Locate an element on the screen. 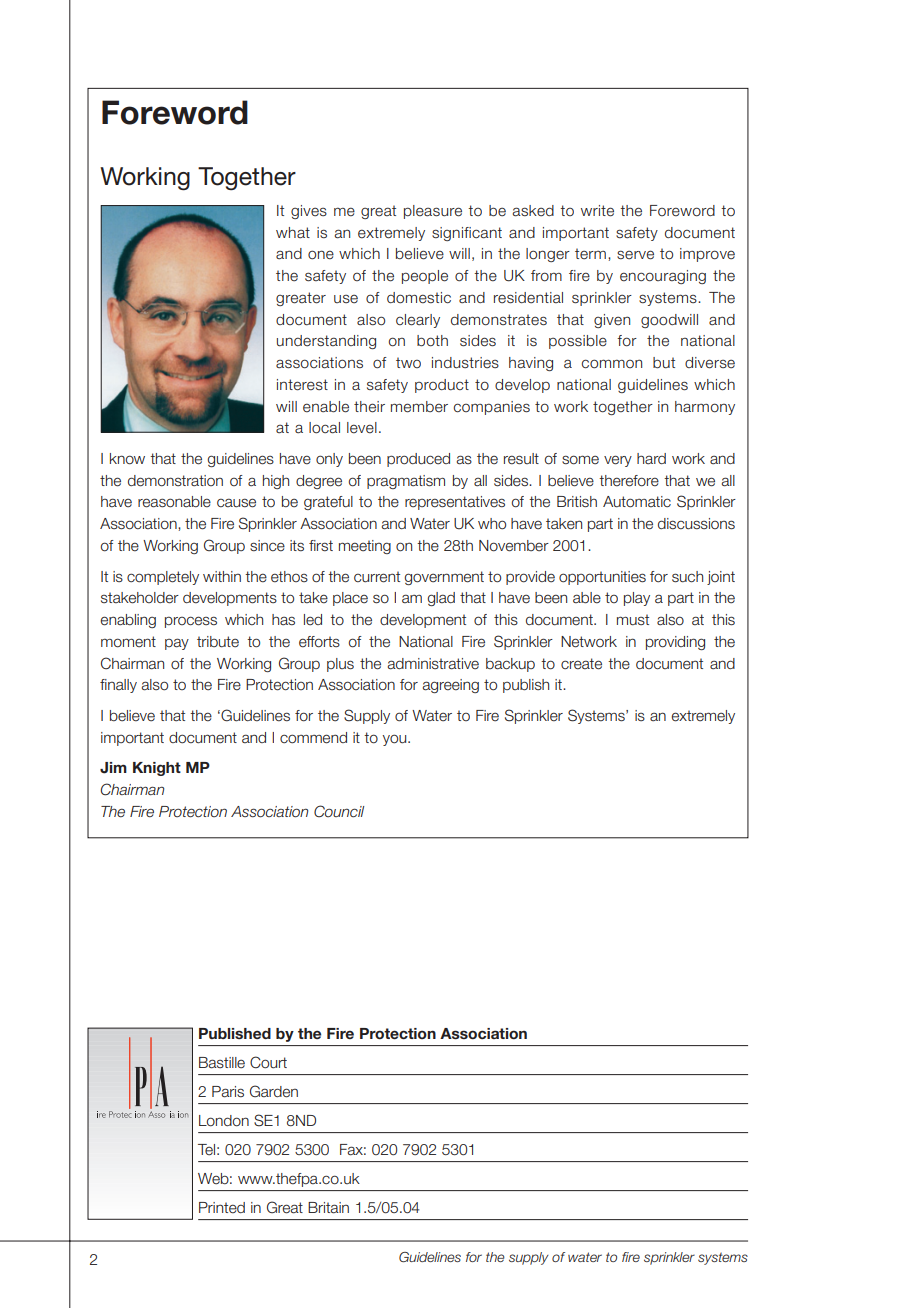 This screenshot has height=1308, width=924. providing is located at coordinates (675, 643).
